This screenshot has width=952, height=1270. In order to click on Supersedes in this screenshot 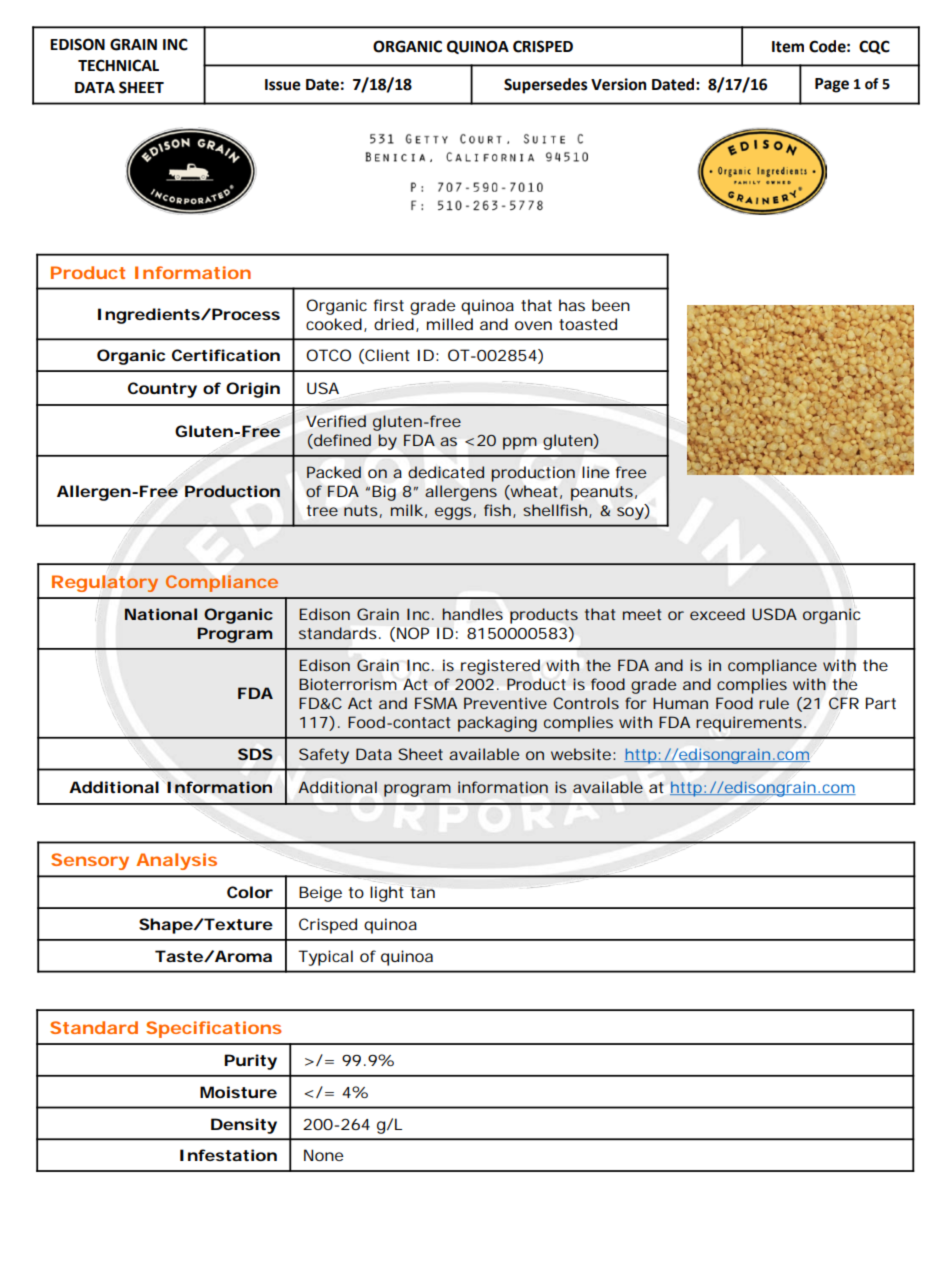, I will do `click(546, 86)`.
